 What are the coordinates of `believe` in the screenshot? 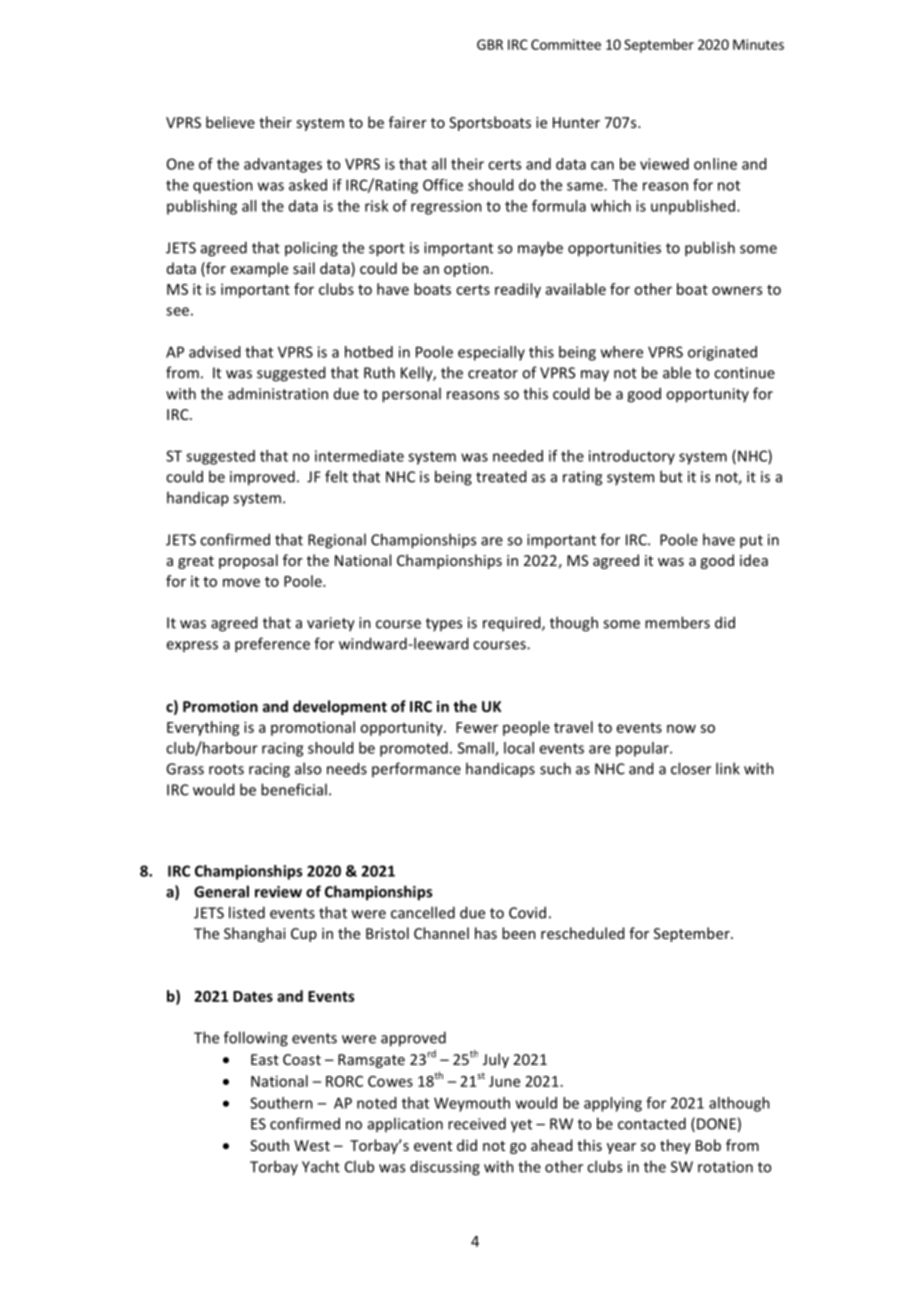 It's located at (230, 122).
